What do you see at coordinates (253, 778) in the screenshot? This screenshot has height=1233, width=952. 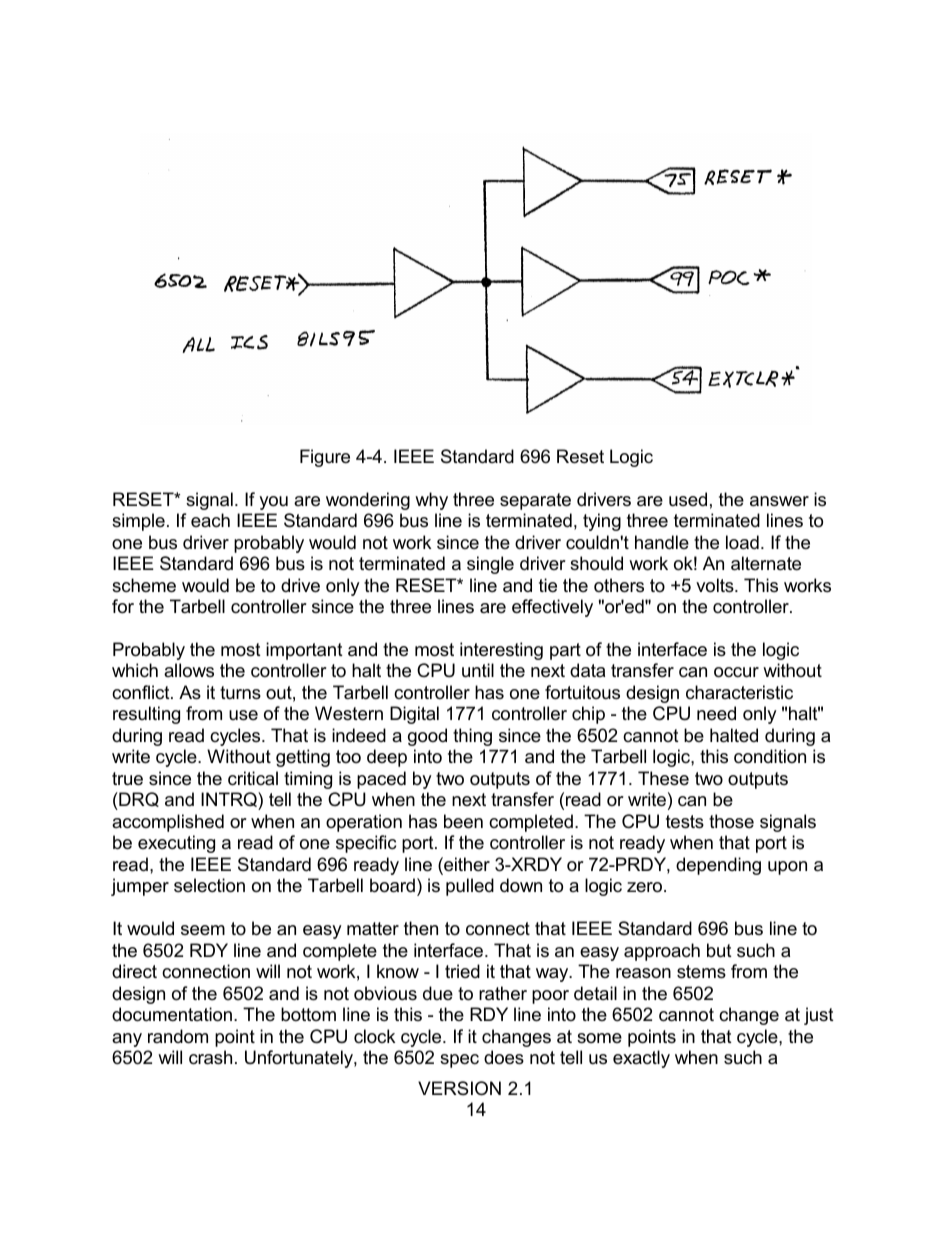 I see `critical` at bounding box center [253, 778].
